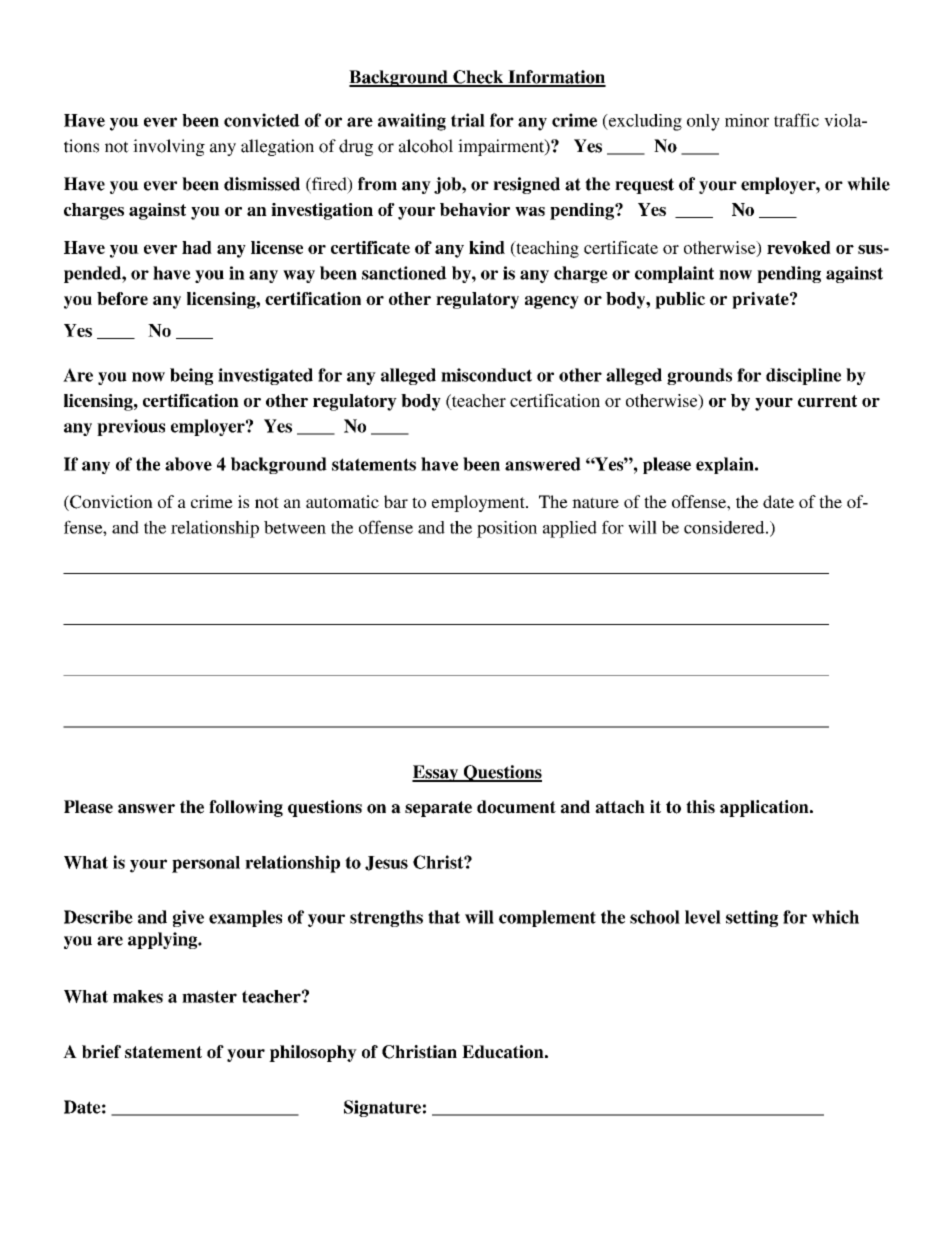  What do you see at coordinates (486, 375) in the screenshot?
I see `misconduct` at bounding box center [486, 375].
